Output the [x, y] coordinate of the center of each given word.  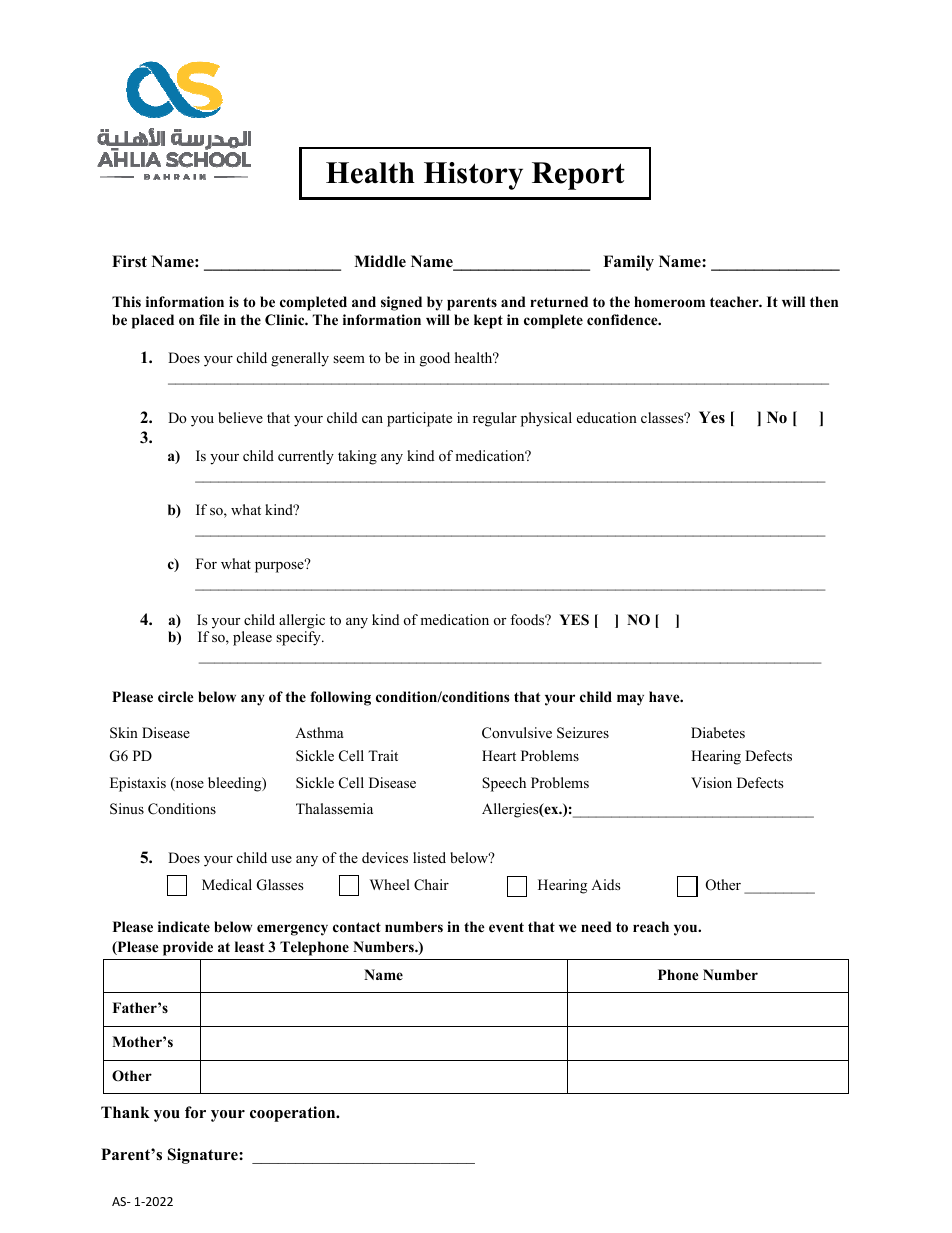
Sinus [127, 809]
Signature [204, 1156]
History [473, 176]
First [129, 261]
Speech [504, 784]
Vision [711, 782]
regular [495, 419]
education [607, 417]
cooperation [294, 1114]
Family [628, 263]
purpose [280, 566]
